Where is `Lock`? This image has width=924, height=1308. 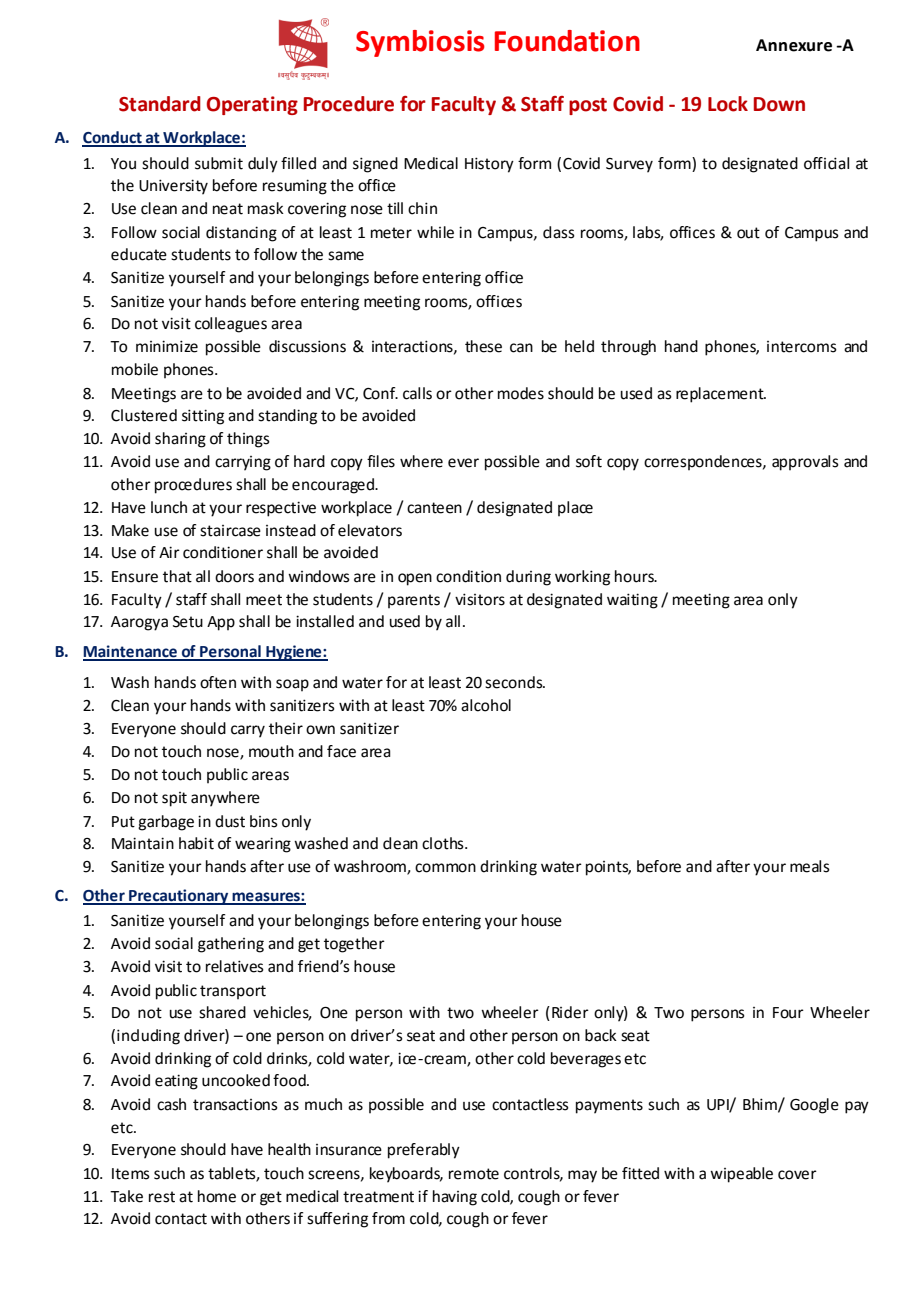
Lock is located at coordinates (728, 104).
